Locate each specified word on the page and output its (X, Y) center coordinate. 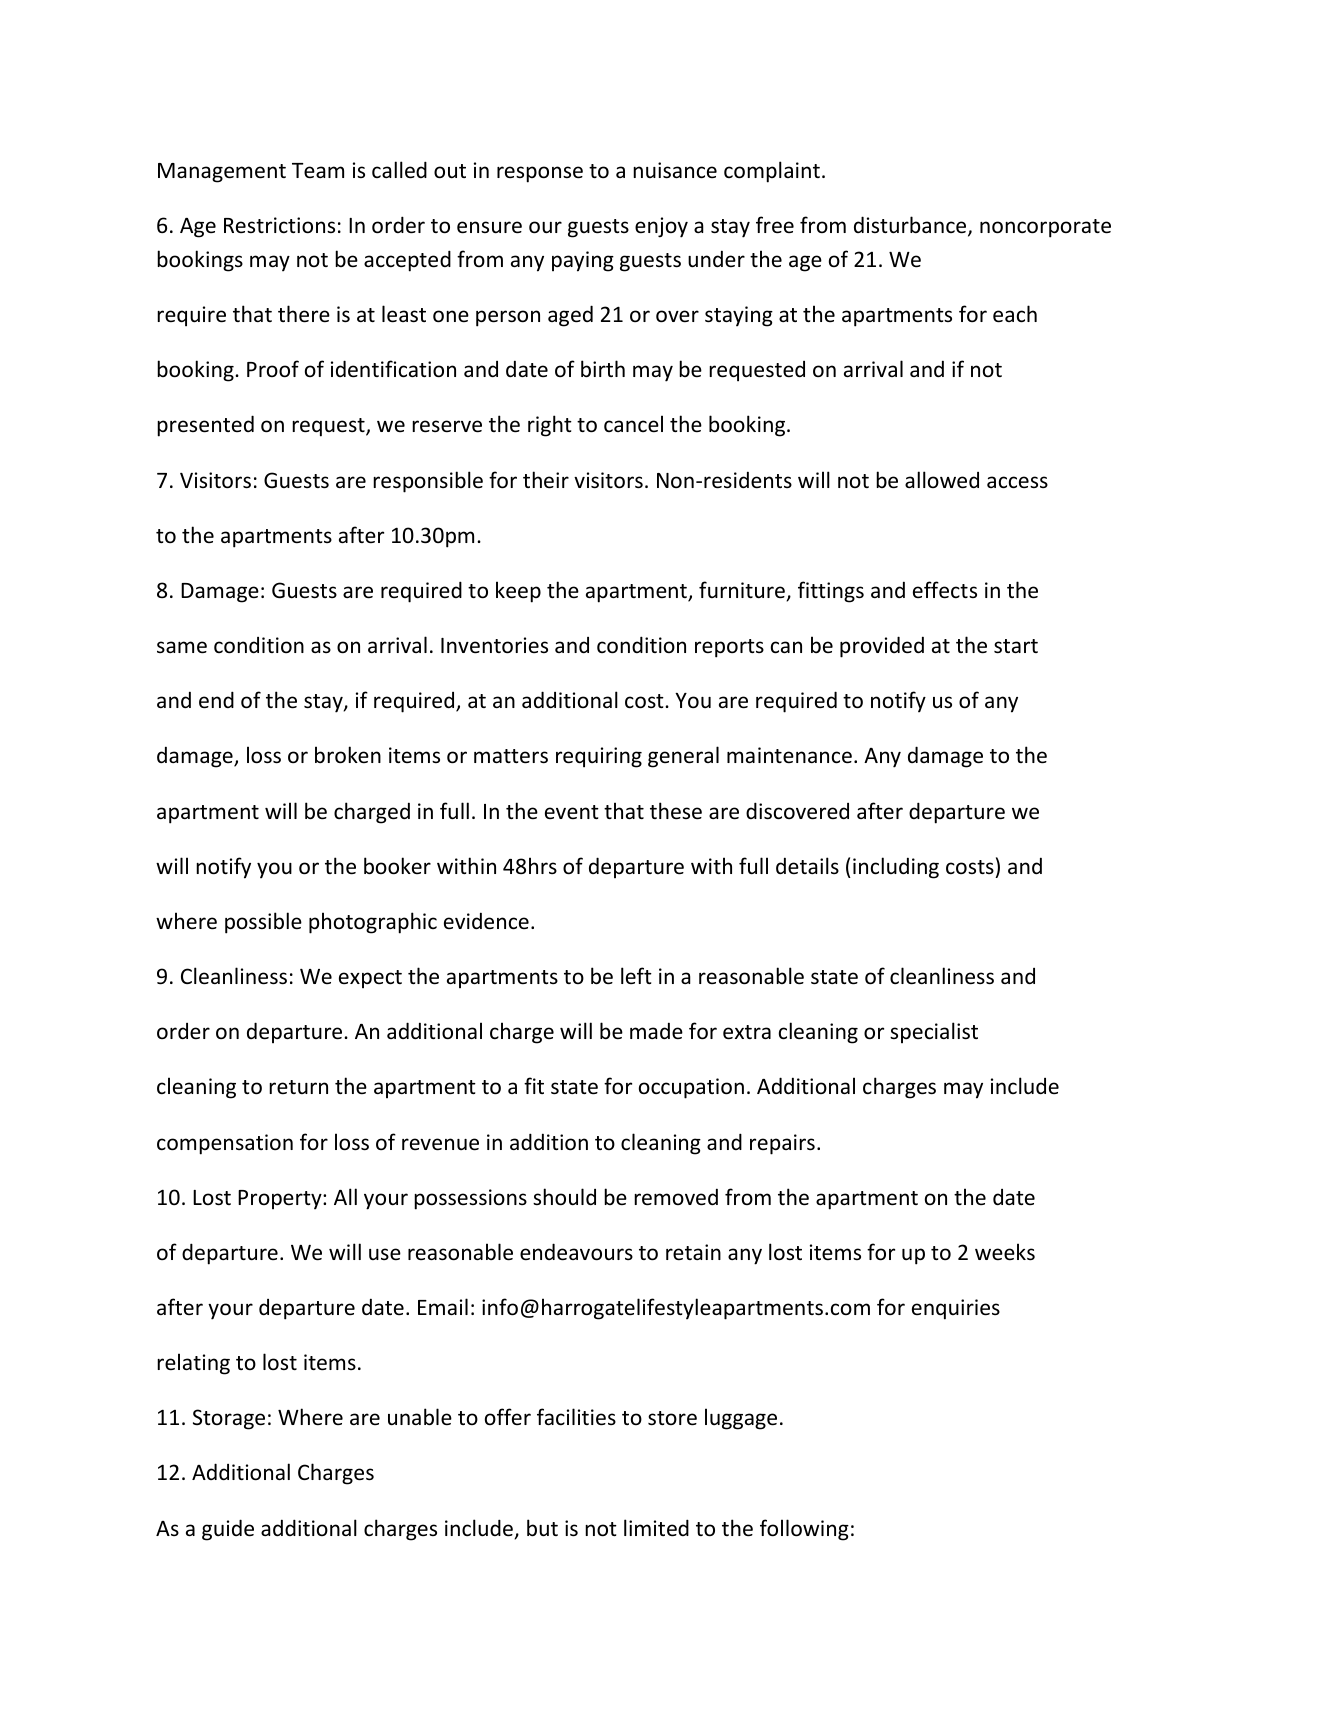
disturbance (911, 226)
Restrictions (279, 225)
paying (583, 261)
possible (263, 923)
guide (228, 1530)
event (572, 812)
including (896, 868)
